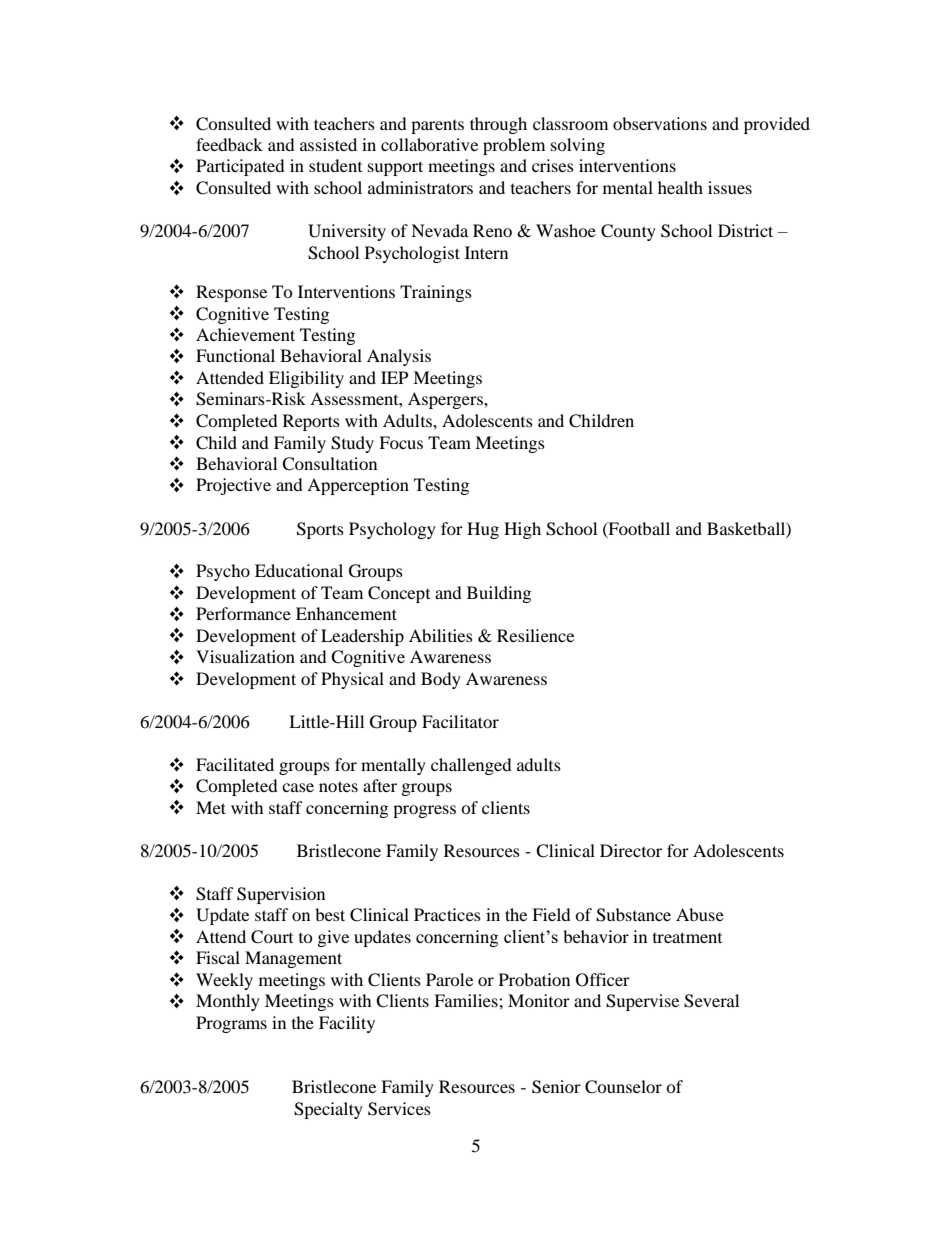 The image size is (952, 1233). What do you see at coordinates (424, 811) in the screenshot?
I see `progress` at bounding box center [424, 811].
